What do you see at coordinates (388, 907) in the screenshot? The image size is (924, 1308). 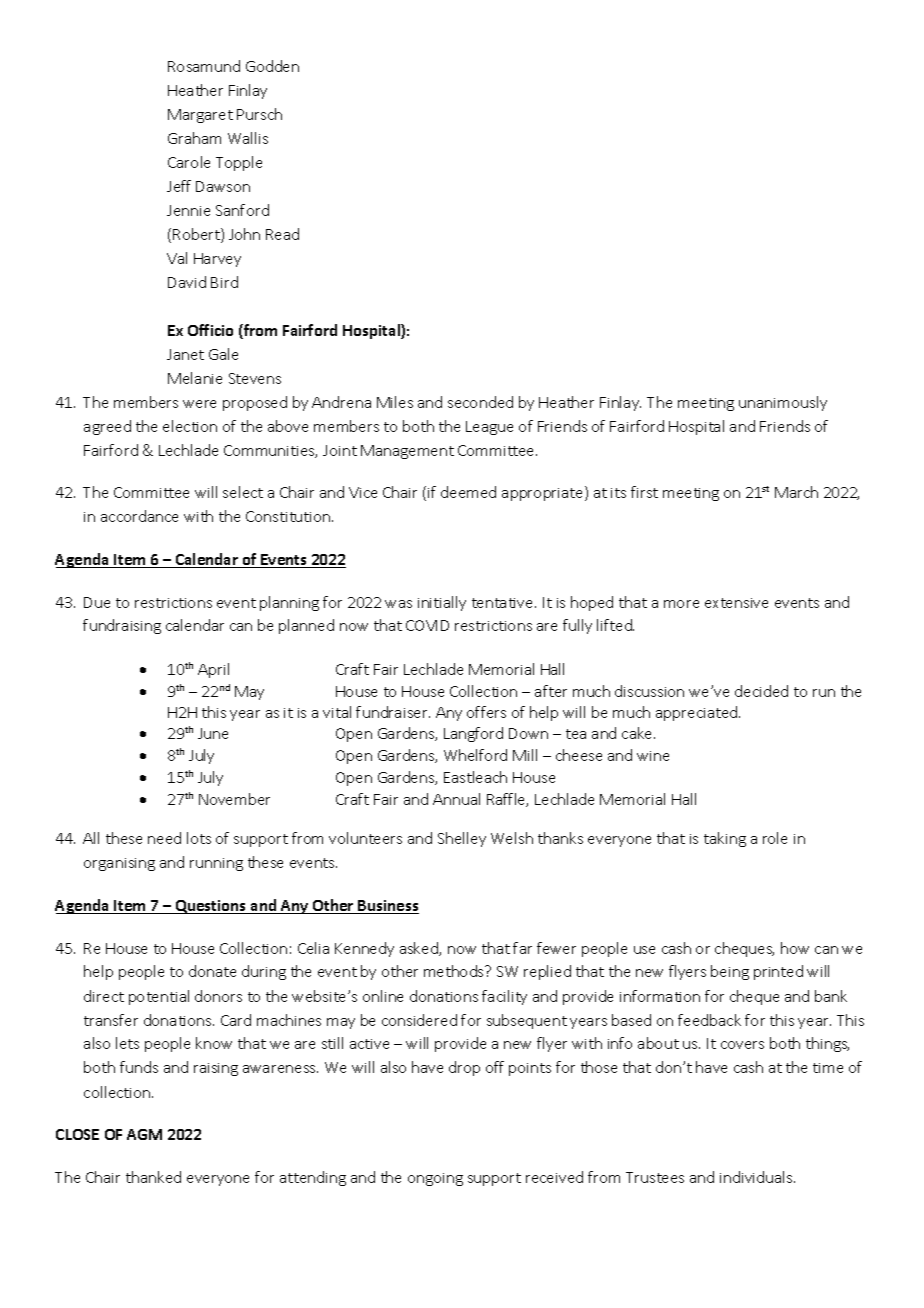 I see `Business` at bounding box center [388, 907].
